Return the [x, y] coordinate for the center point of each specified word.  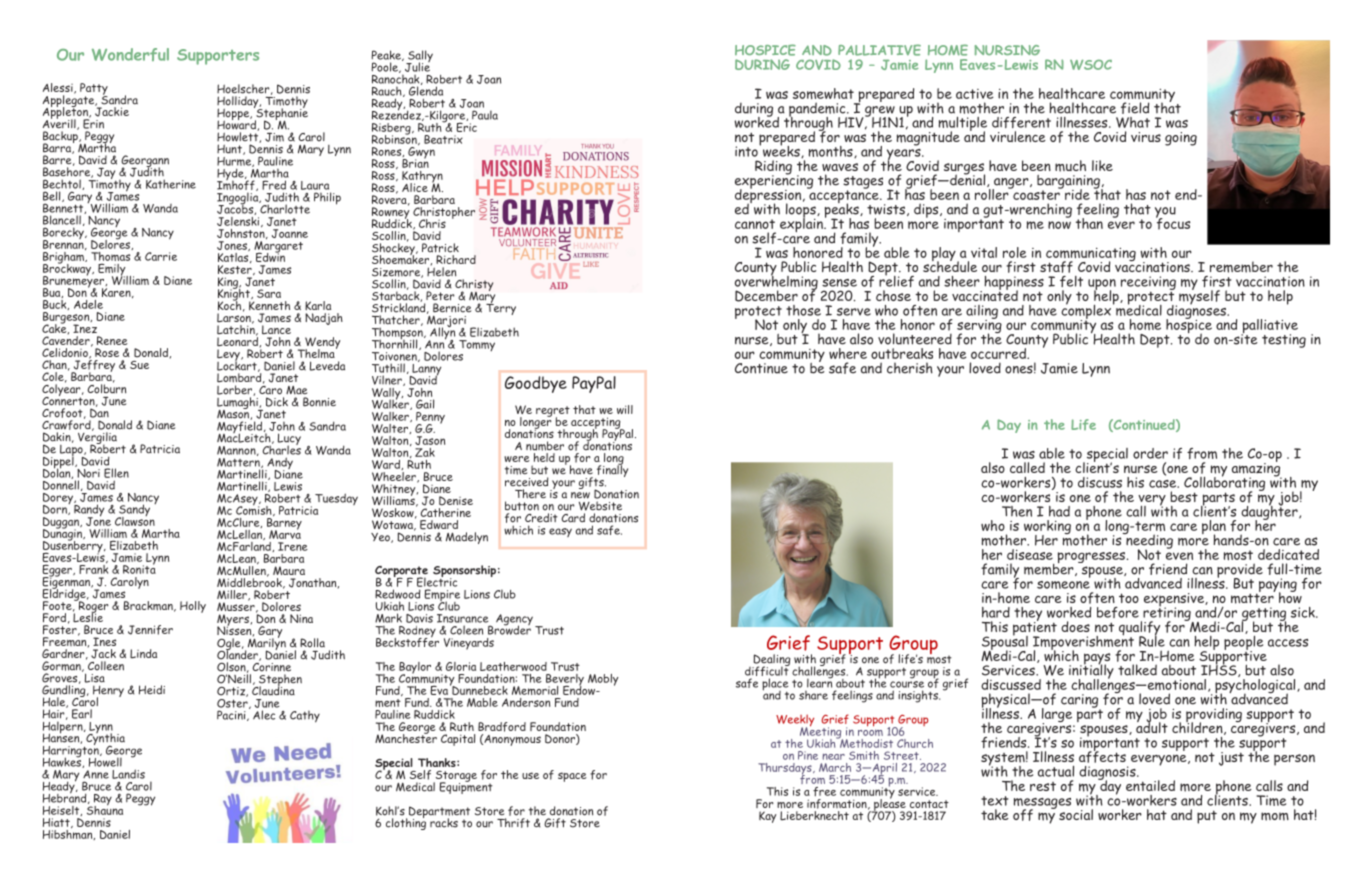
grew [880, 112]
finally [611, 471]
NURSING [1007, 50]
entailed [1150, 785]
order [1150, 453]
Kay [767, 817]
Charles [281, 449]
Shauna [105, 809]
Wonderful [130, 54]
